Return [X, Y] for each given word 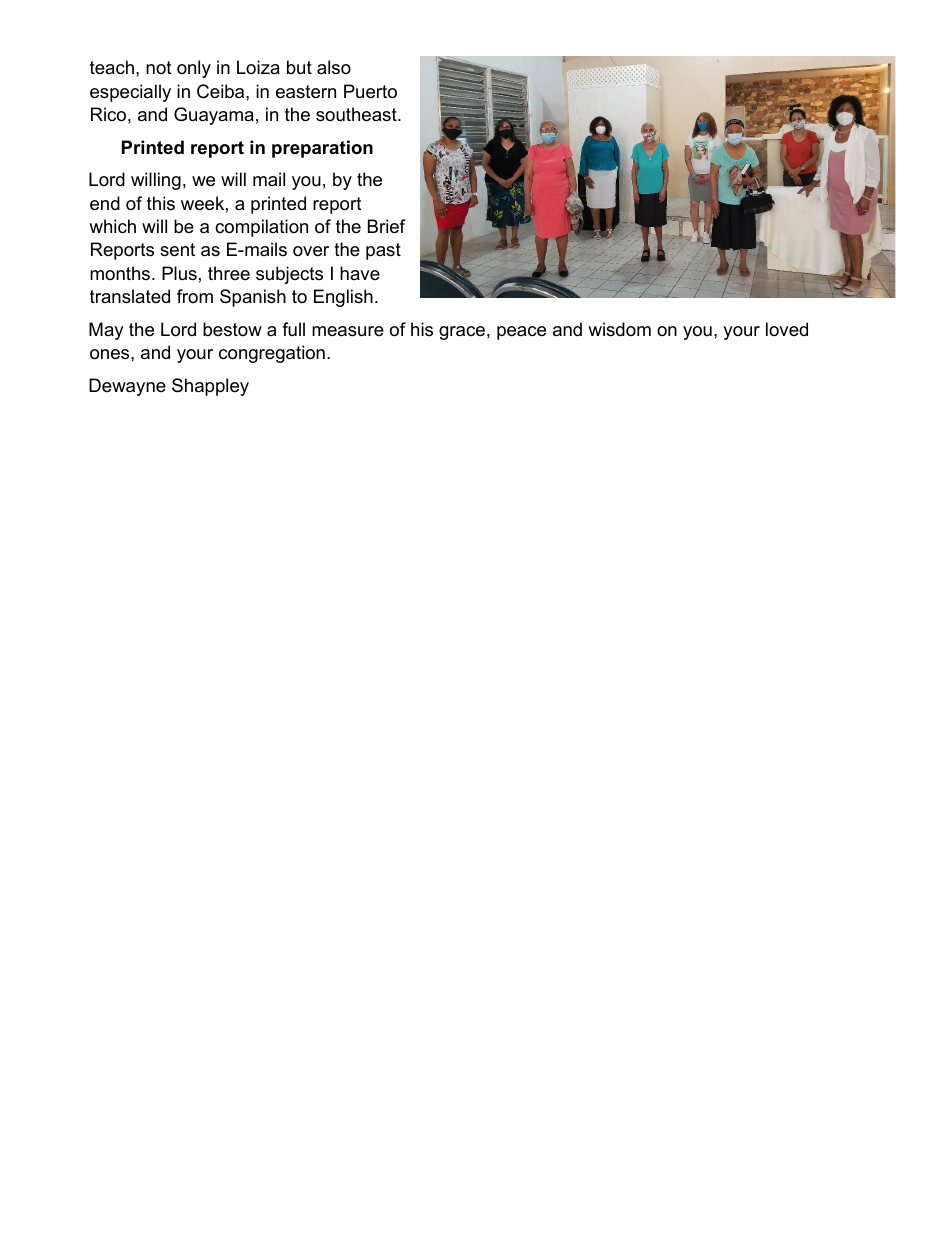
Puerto [370, 91]
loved [787, 329]
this [161, 203]
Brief [386, 226]
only [194, 69]
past [383, 251]
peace [521, 333]
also [334, 67]
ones [111, 354]
